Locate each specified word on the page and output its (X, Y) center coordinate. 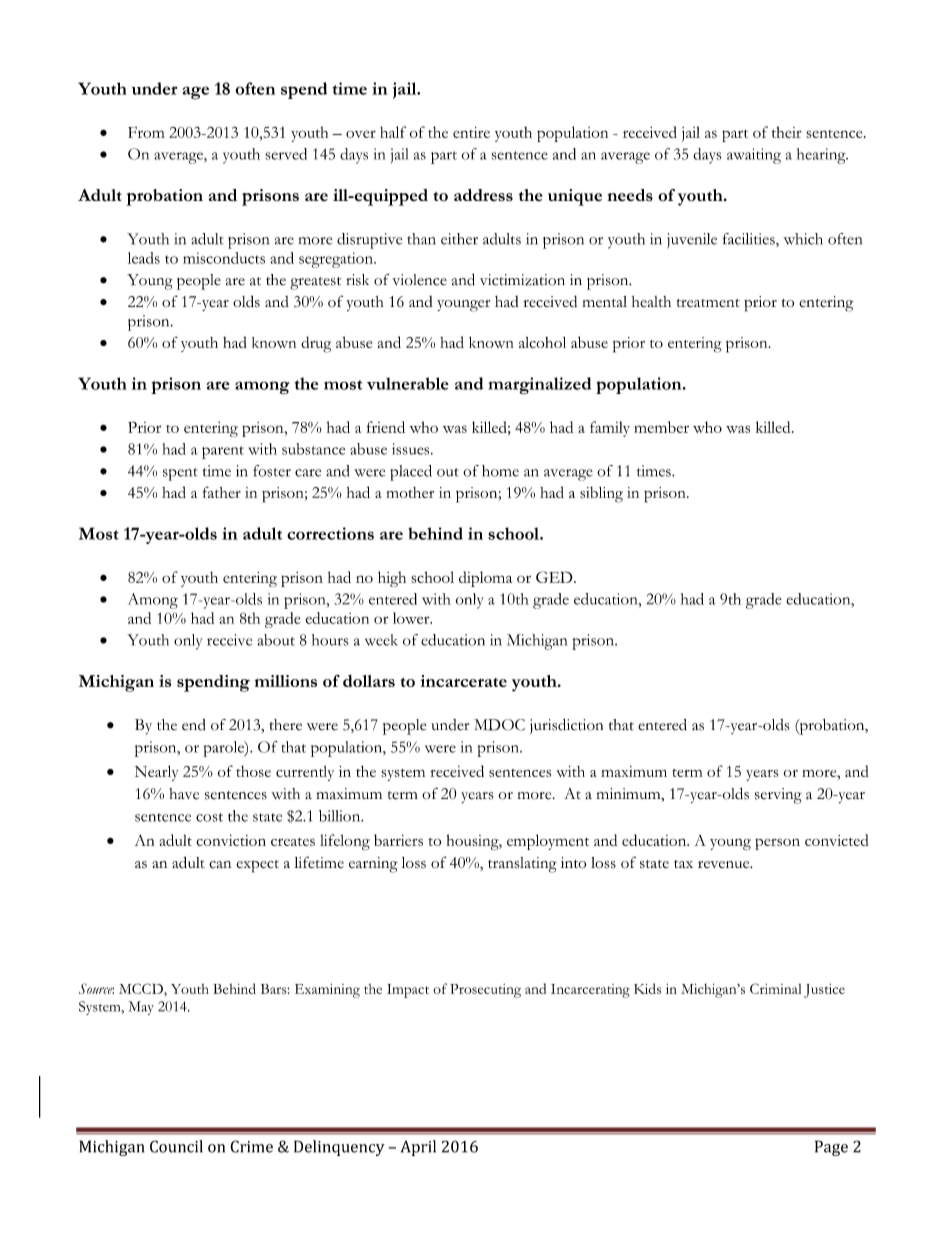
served (286, 154)
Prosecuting (485, 991)
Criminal (775, 988)
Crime (251, 1146)
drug (316, 344)
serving (778, 796)
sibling (601, 494)
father (222, 492)
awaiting (754, 156)
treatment (708, 303)
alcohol (542, 342)
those (253, 771)
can (220, 864)
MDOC (499, 725)
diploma (485, 579)
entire (471, 132)
